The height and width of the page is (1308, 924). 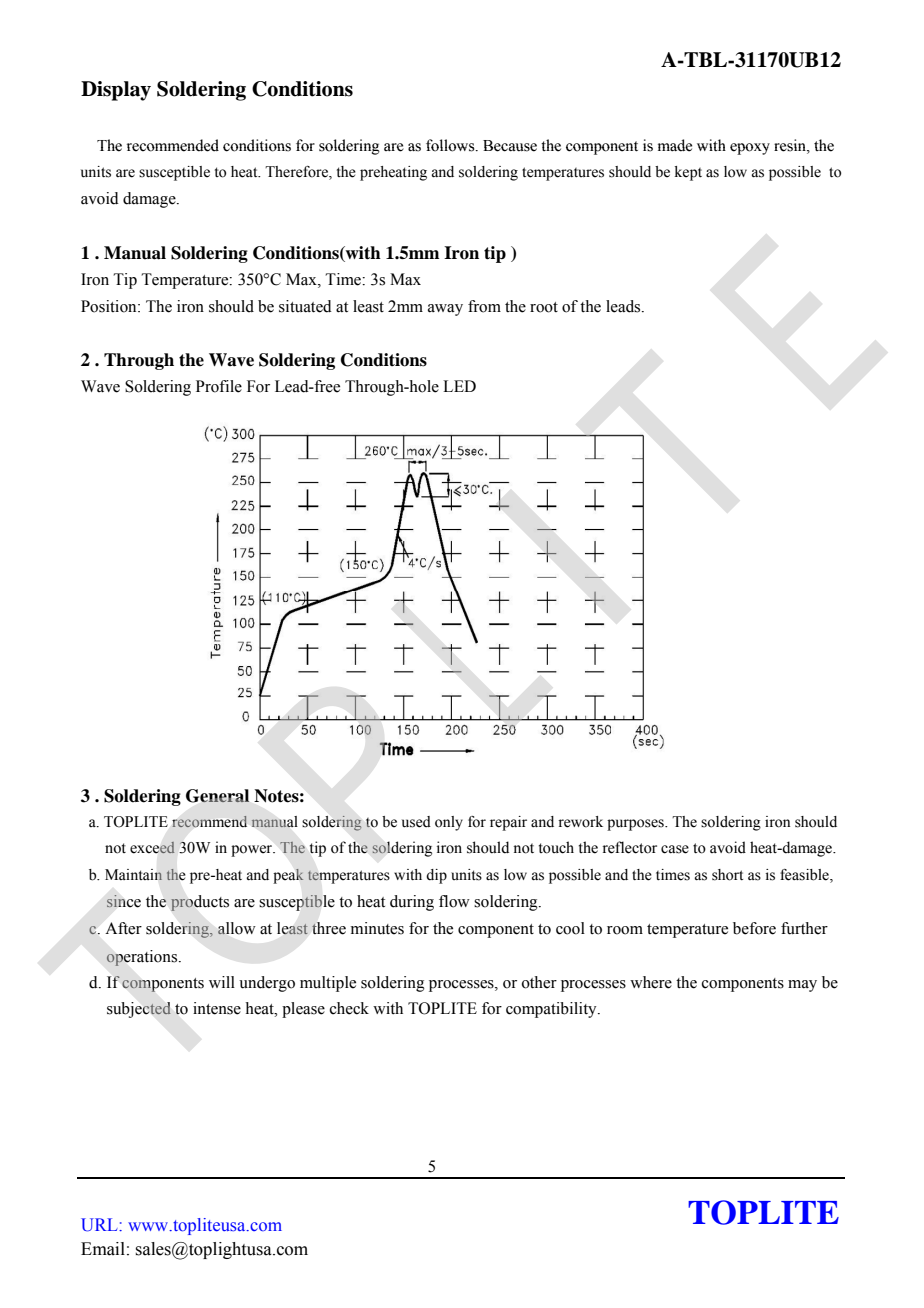 What do you see at coordinates (449, 823) in the page?
I see `only` at bounding box center [449, 823].
